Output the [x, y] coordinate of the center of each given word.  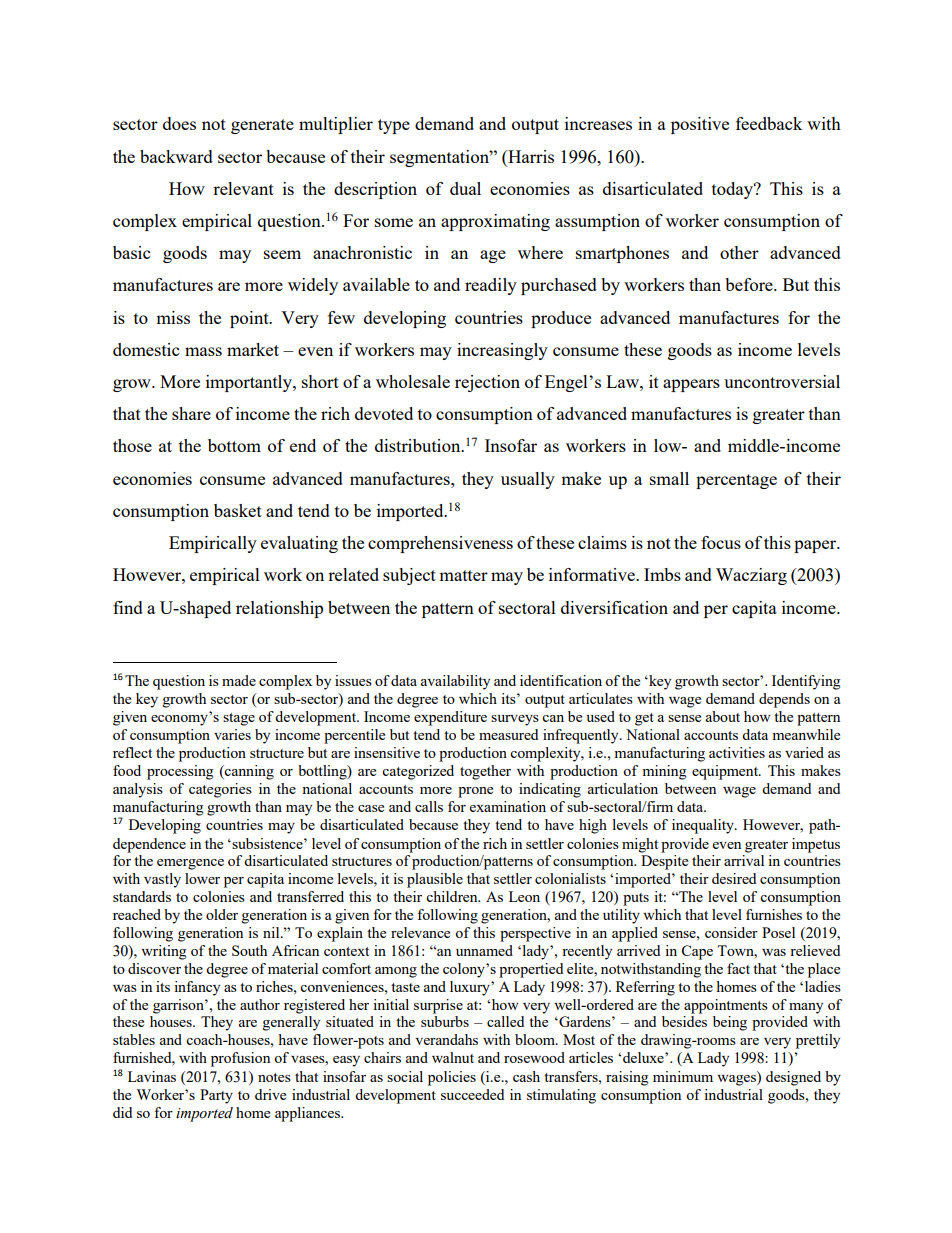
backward [176, 156]
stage [239, 719]
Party [216, 1096]
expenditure [450, 718]
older [222, 914]
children [453, 896]
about [723, 716]
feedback [769, 123]
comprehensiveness [440, 544]
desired [734, 878]
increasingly [502, 351]
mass [203, 351]
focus [721, 542]
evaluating [299, 544]
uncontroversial [782, 381]
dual [465, 188]
